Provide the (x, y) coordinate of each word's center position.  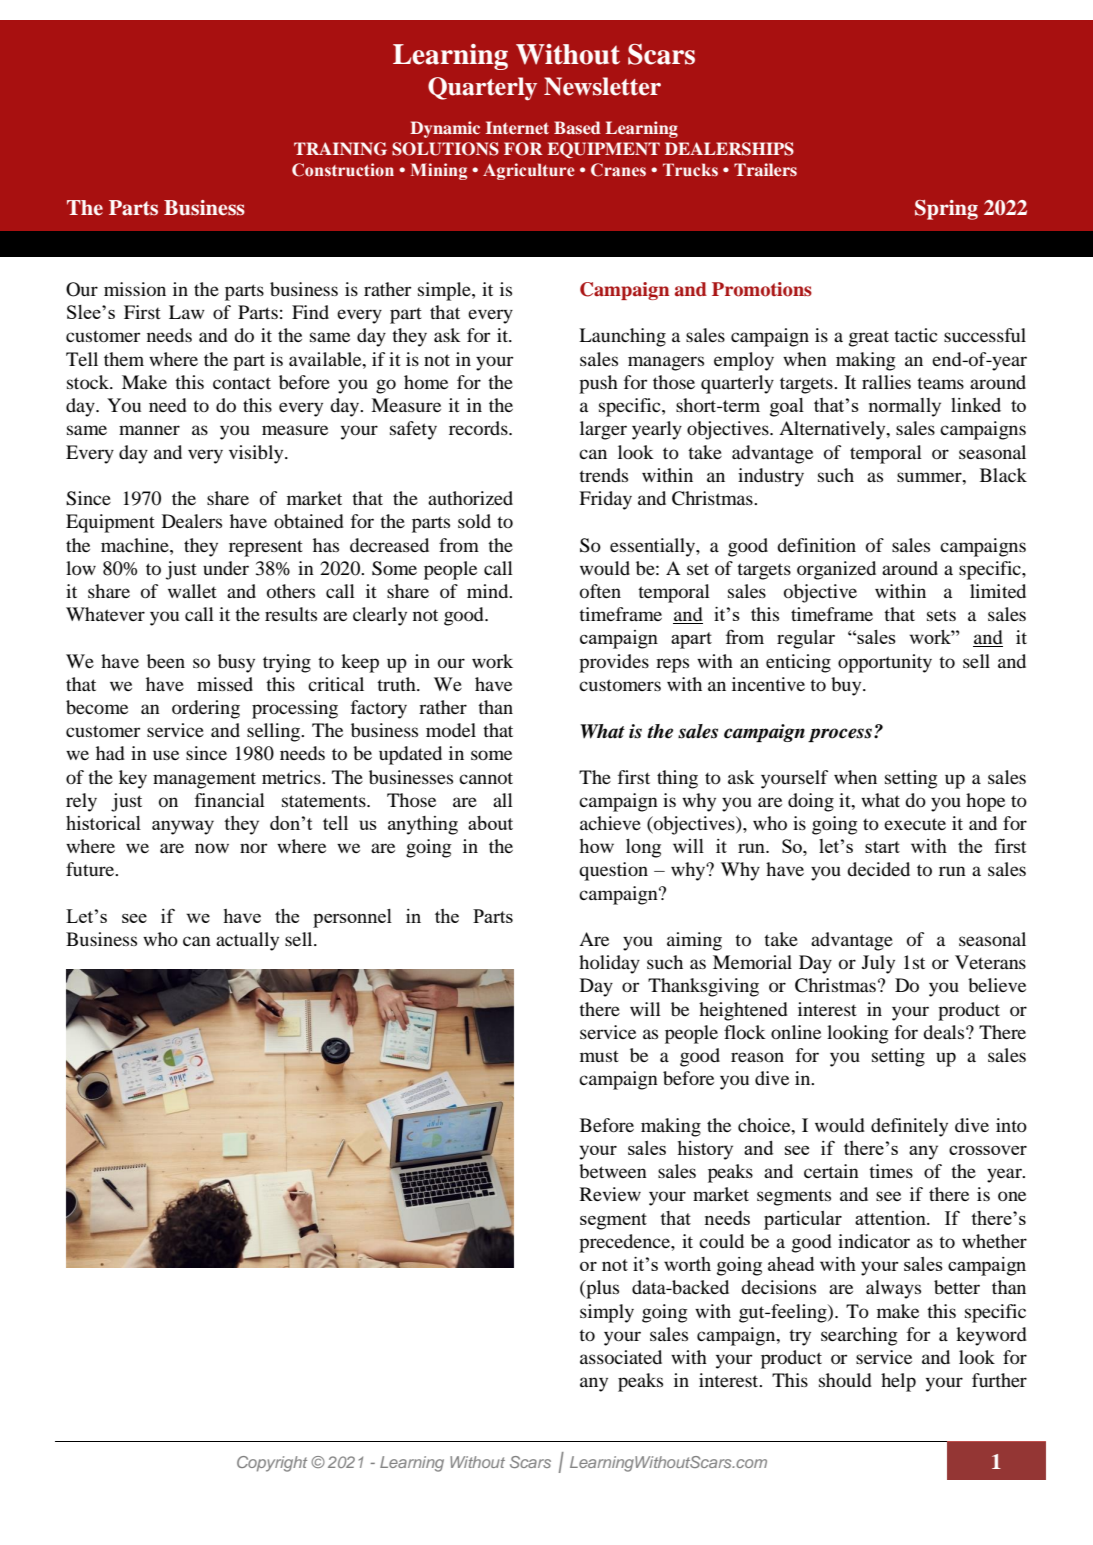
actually (247, 941)
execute (915, 824)
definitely (909, 1127)
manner (149, 430)
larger (603, 430)
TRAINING (340, 149)
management (204, 780)
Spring (946, 210)
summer (930, 477)
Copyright (272, 1464)
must (599, 1056)
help (898, 1382)
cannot (486, 778)
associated (621, 1357)
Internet (517, 127)
